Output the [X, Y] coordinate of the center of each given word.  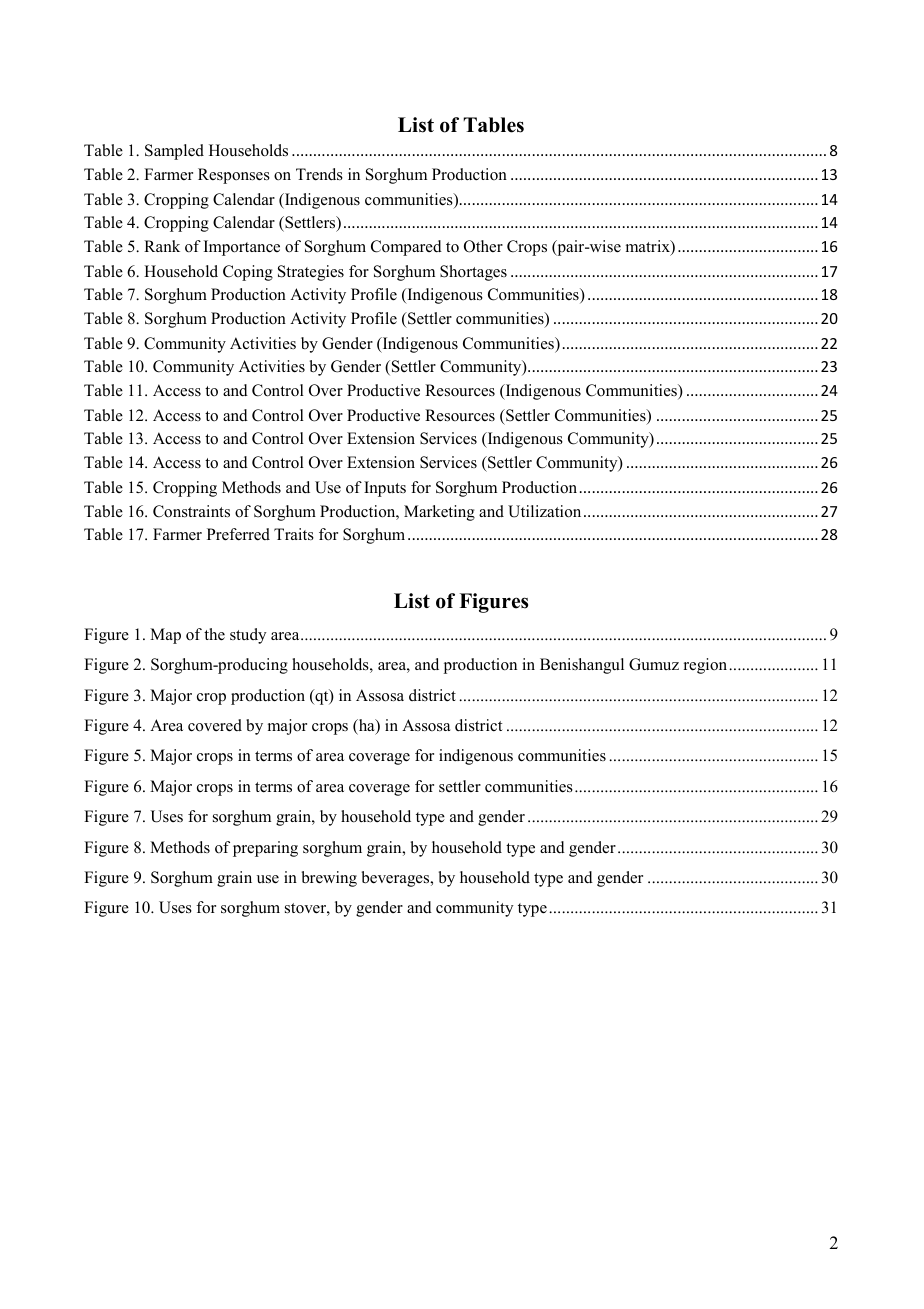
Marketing [439, 513]
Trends [319, 174]
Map [165, 636]
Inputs [385, 489]
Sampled [174, 152]
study [248, 636]
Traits [294, 534]
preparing [265, 849]
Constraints [191, 511]
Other [483, 246]
